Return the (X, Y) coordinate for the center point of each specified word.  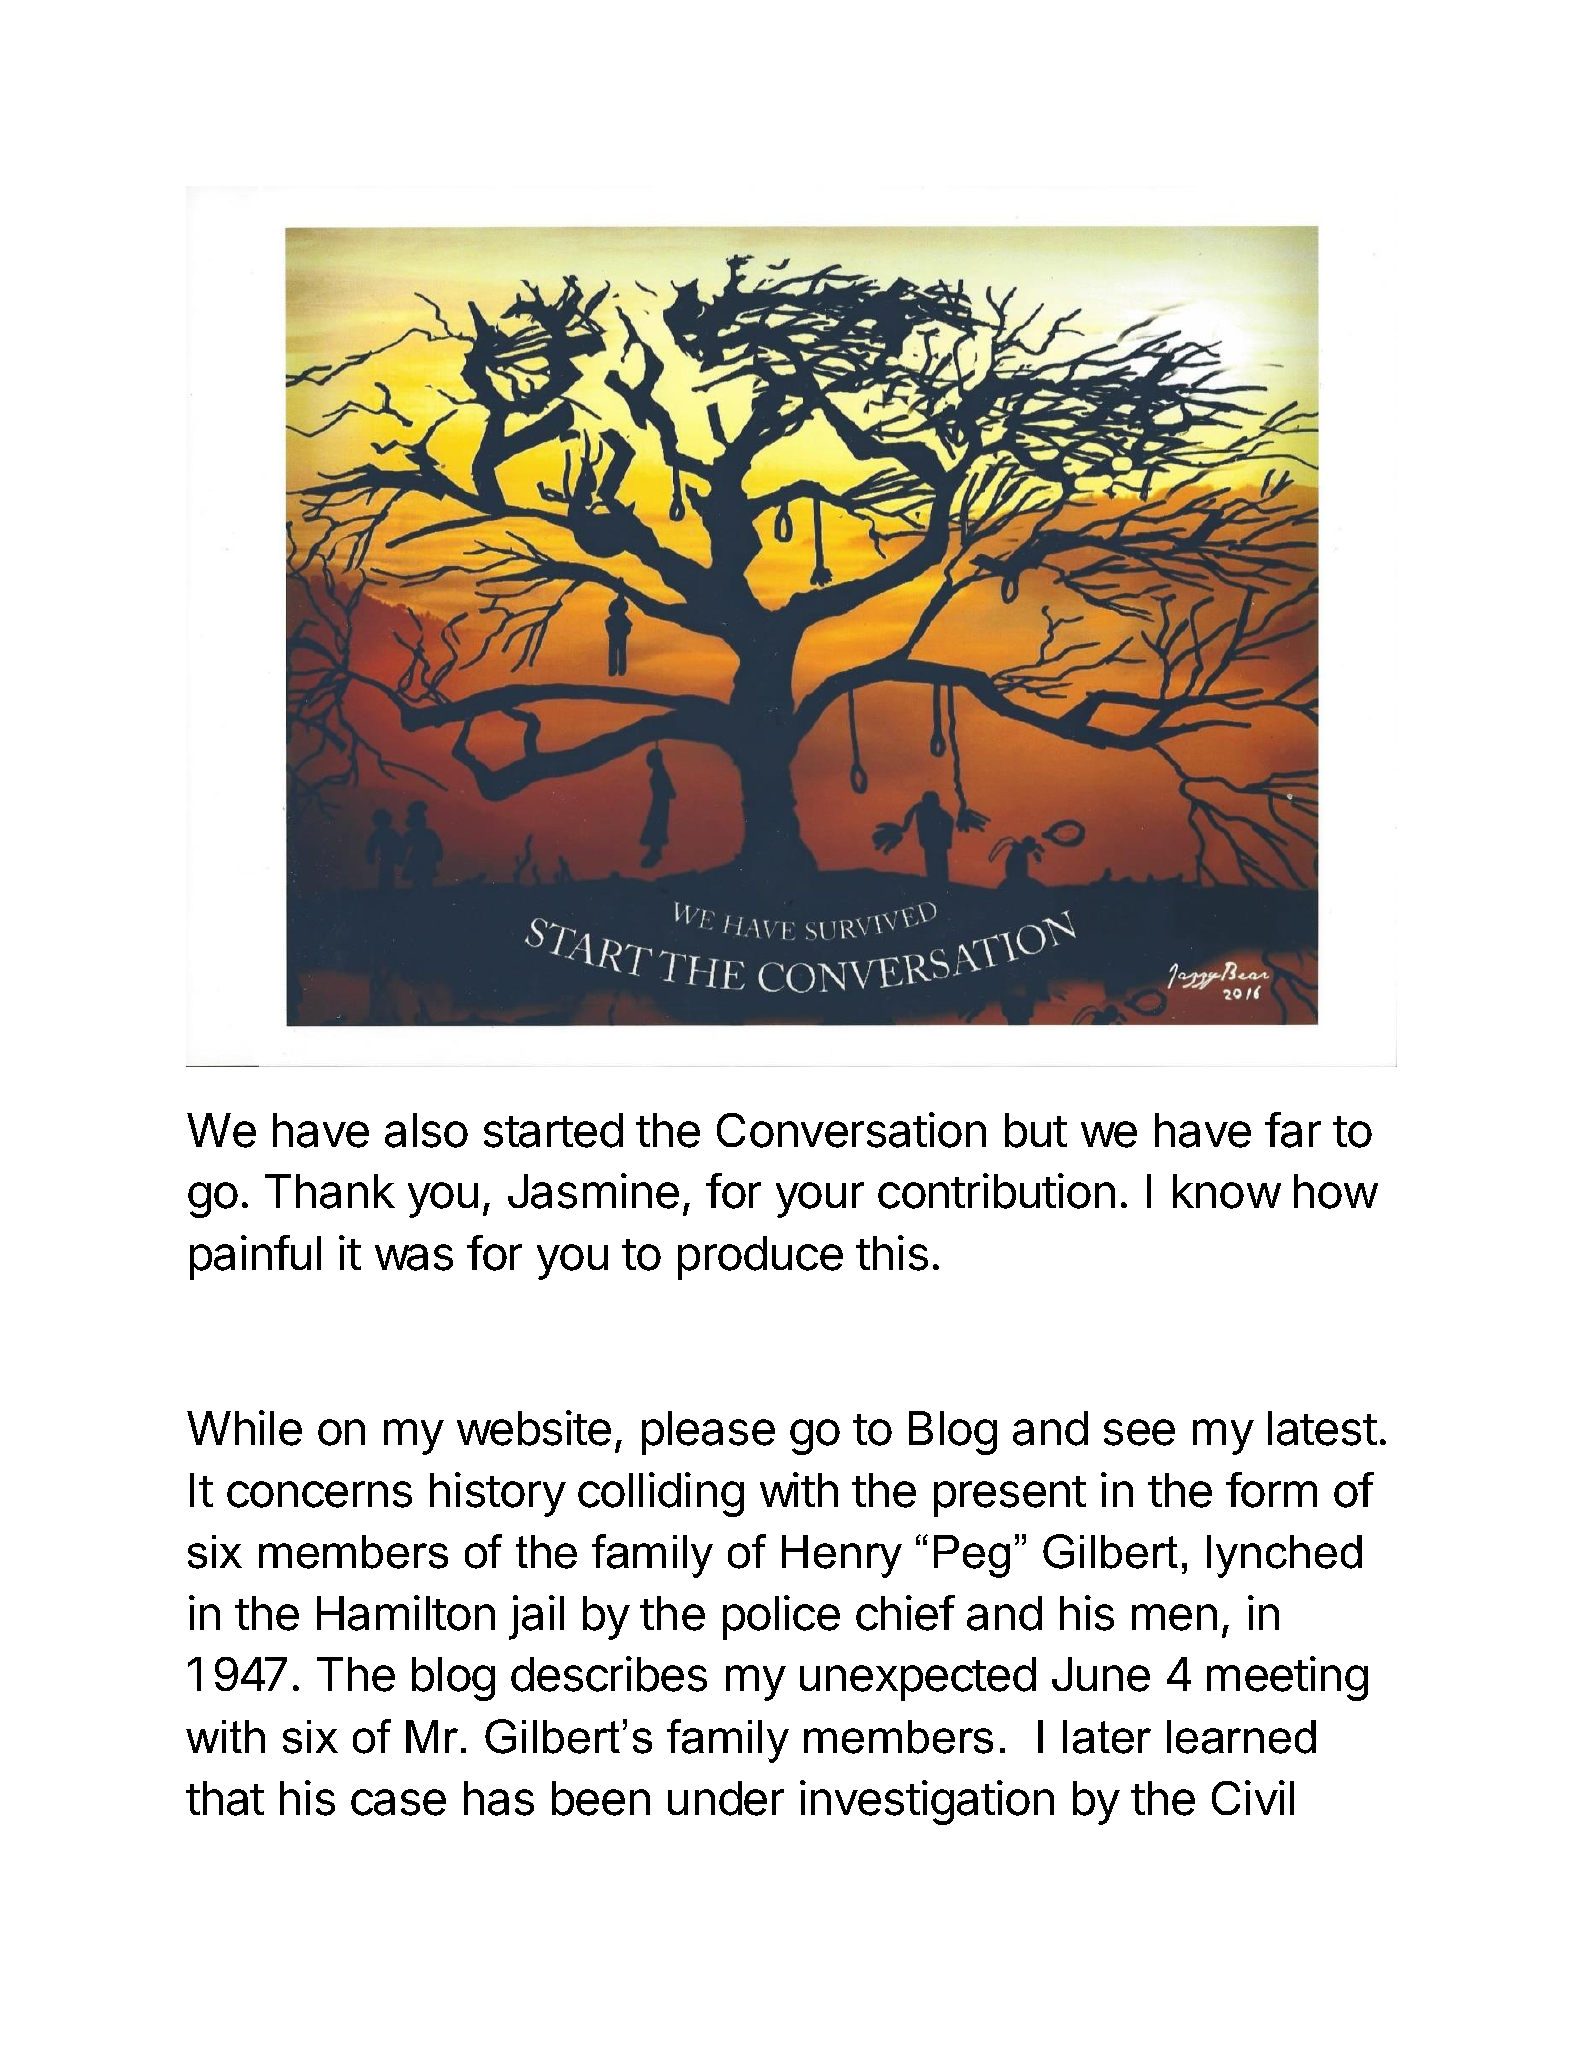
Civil (1253, 1797)
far (1293, 1130)
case (398, 1802)
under (726, 1798)
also (426, 1130)
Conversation (851, 1130)
